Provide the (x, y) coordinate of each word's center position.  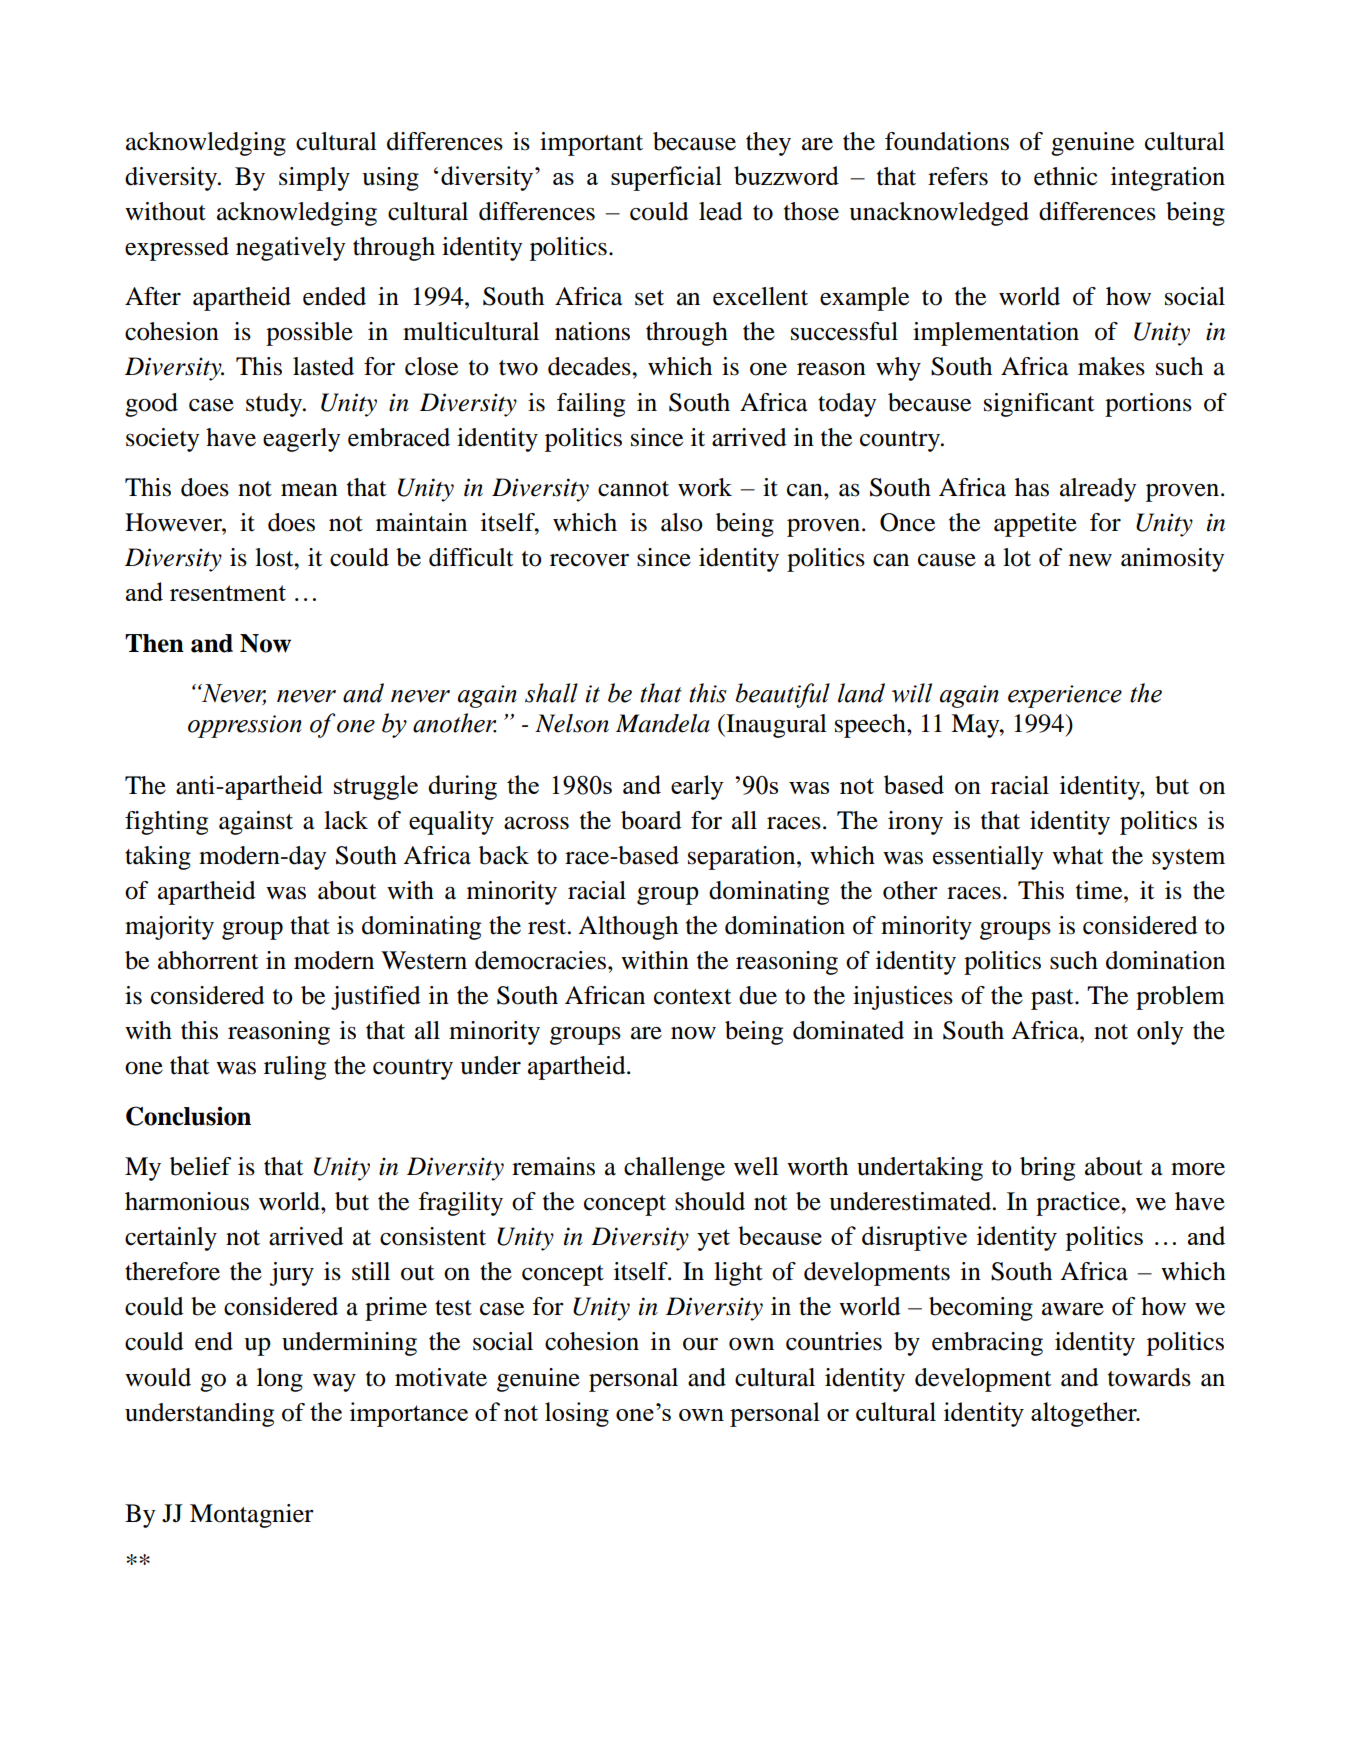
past (1053, 999)
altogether (1085, 1414)
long (280, 1380)
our (700, 1344)
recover (589, 560)
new (1090, 560)
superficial (666, 178)
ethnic (1065, 176)
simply (314, 179)
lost (275, 557)
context (693, 997)
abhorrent (208, 960)
